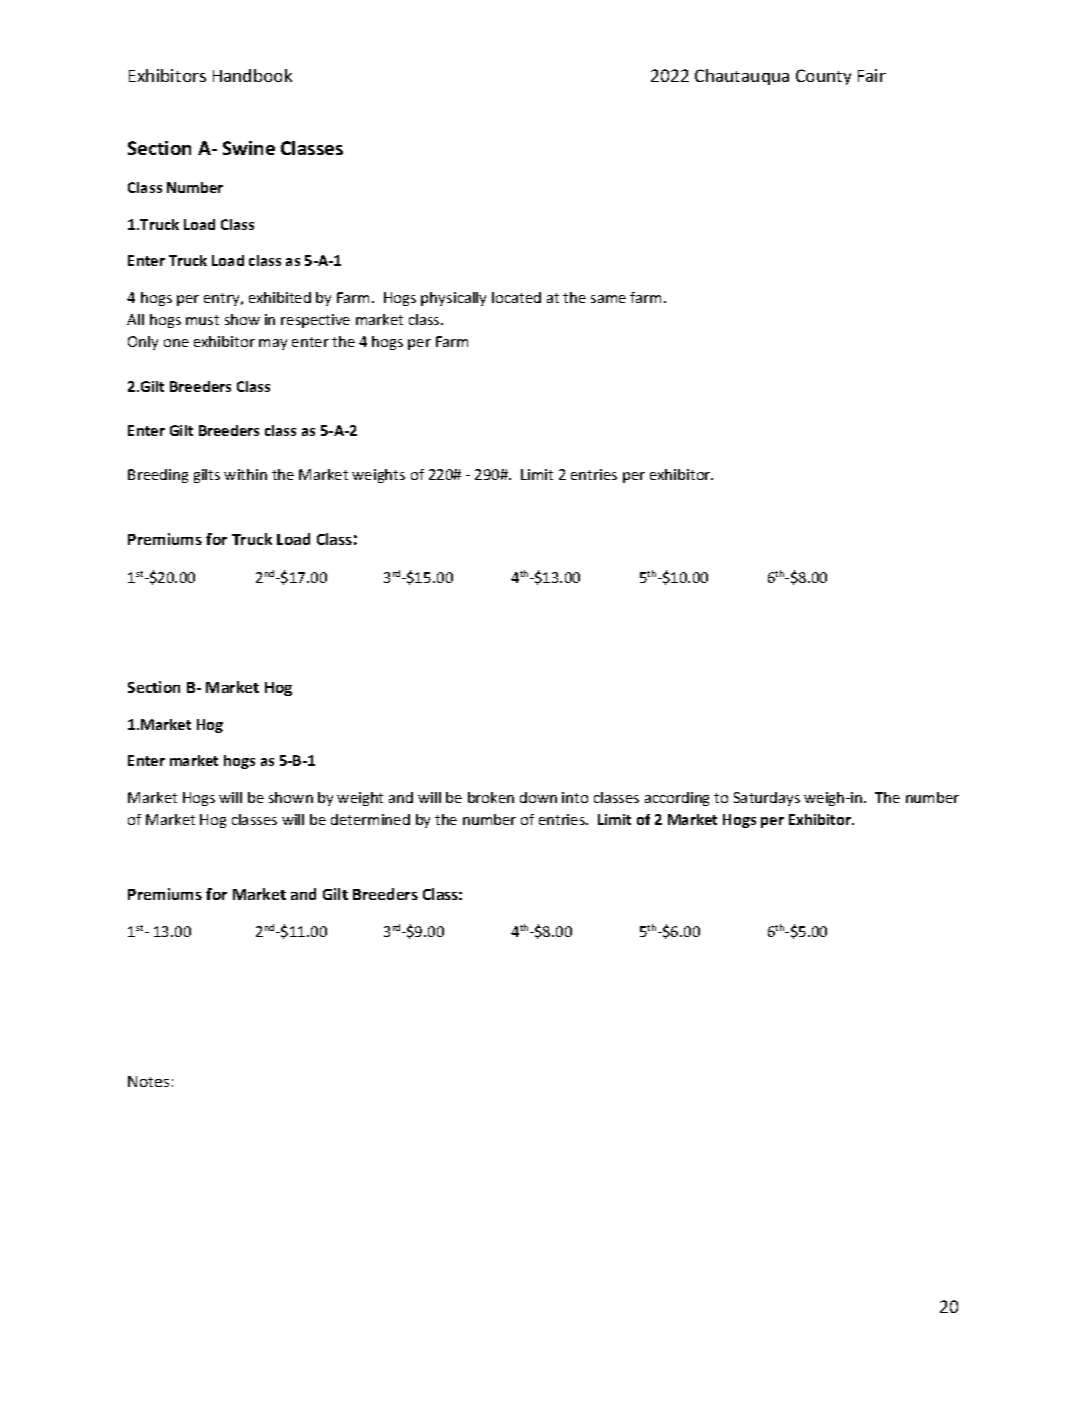  I want to click on same, so click(608, 299).
